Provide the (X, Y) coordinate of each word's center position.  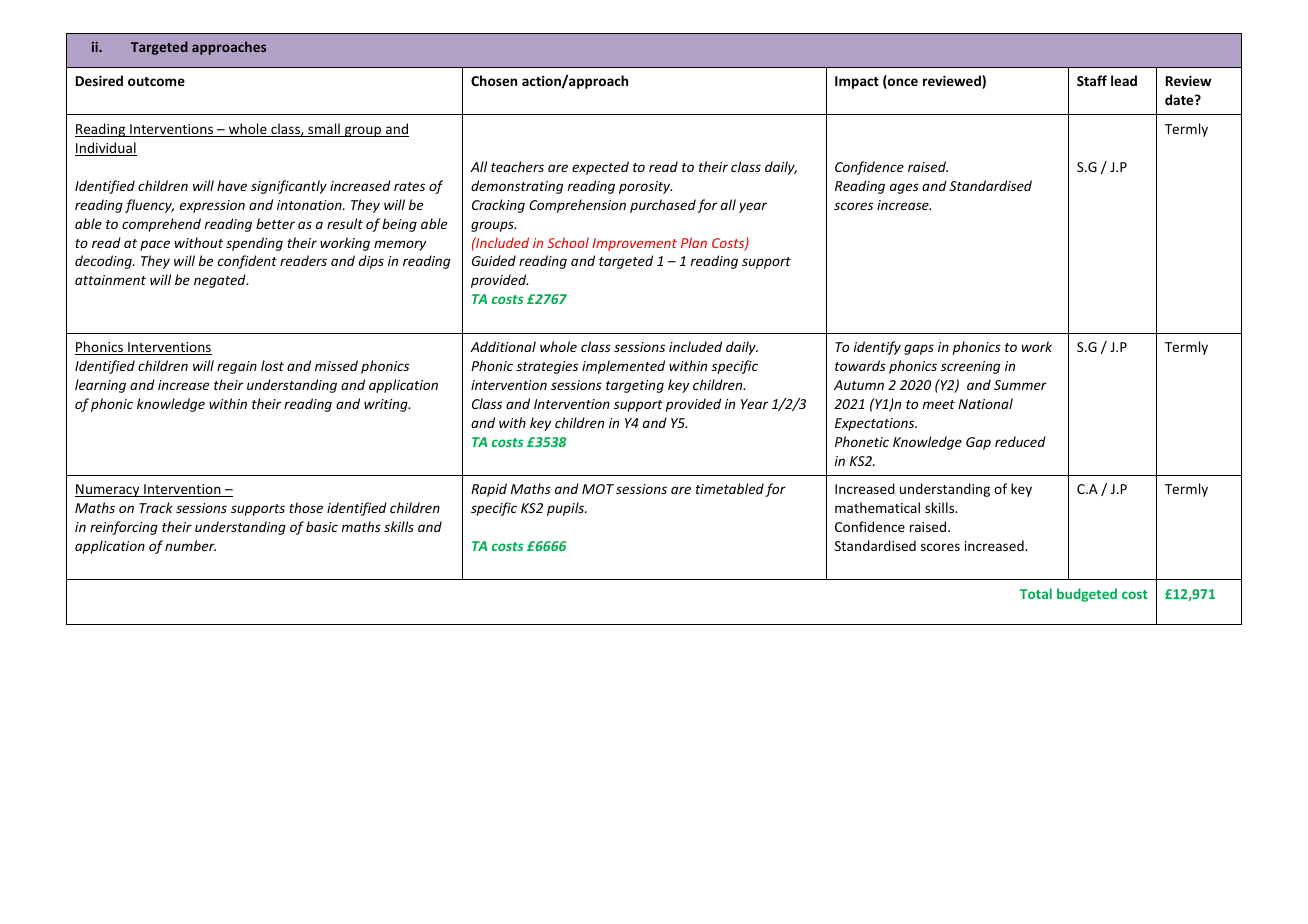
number (190, 545)
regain (237, 367)
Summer (1020, 385)
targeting (635, 386)
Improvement (634, 244)
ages (904, 188)
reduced (1020, 441)
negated (221, 281)
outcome (156, 81)
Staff (1092, 80)
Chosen (494, 80)
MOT (598, 489)
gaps (919, 349)
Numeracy (108, 490)
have (232, 185)
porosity (645, 187)
